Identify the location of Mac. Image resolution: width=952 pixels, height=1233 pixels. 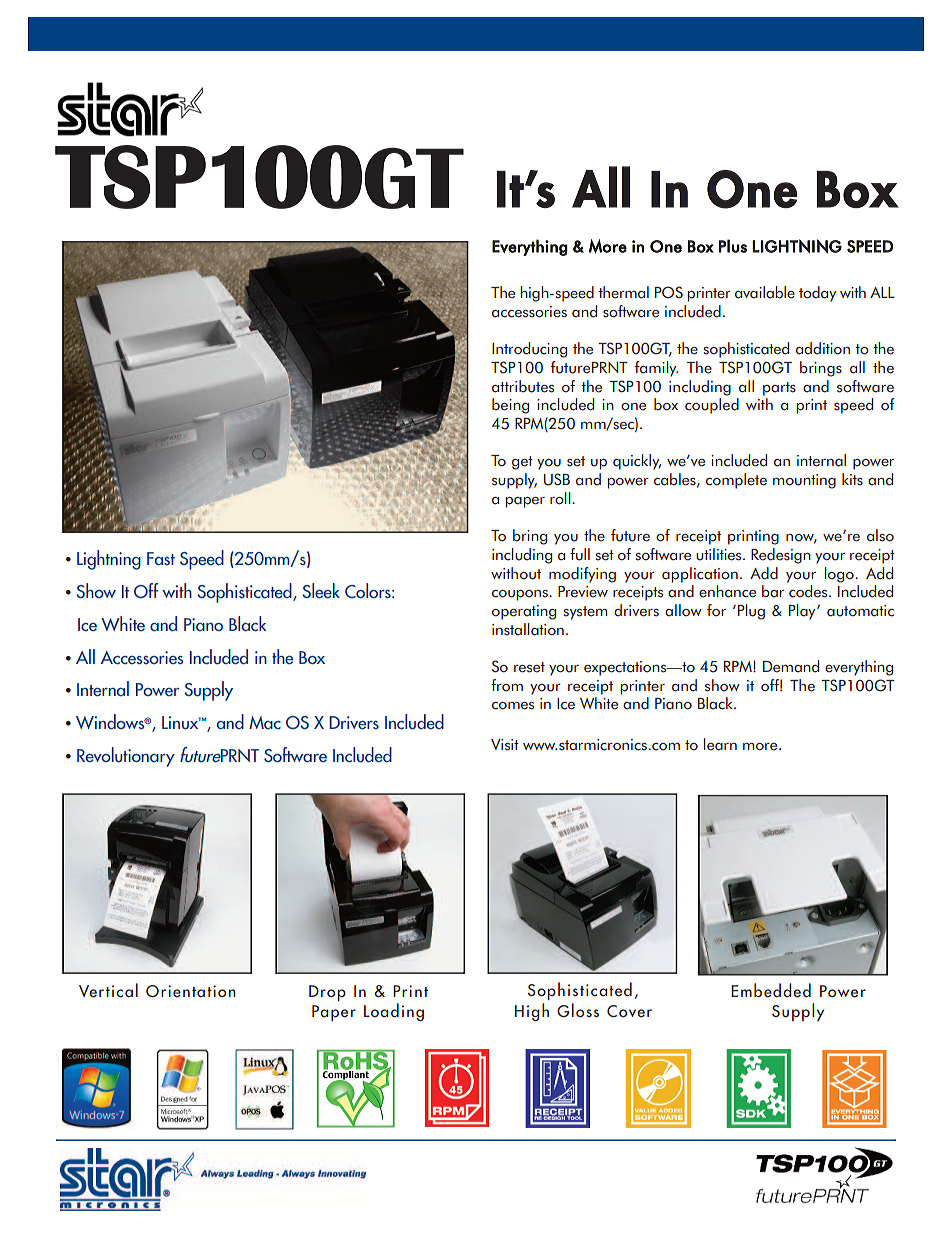
(265, 723).
